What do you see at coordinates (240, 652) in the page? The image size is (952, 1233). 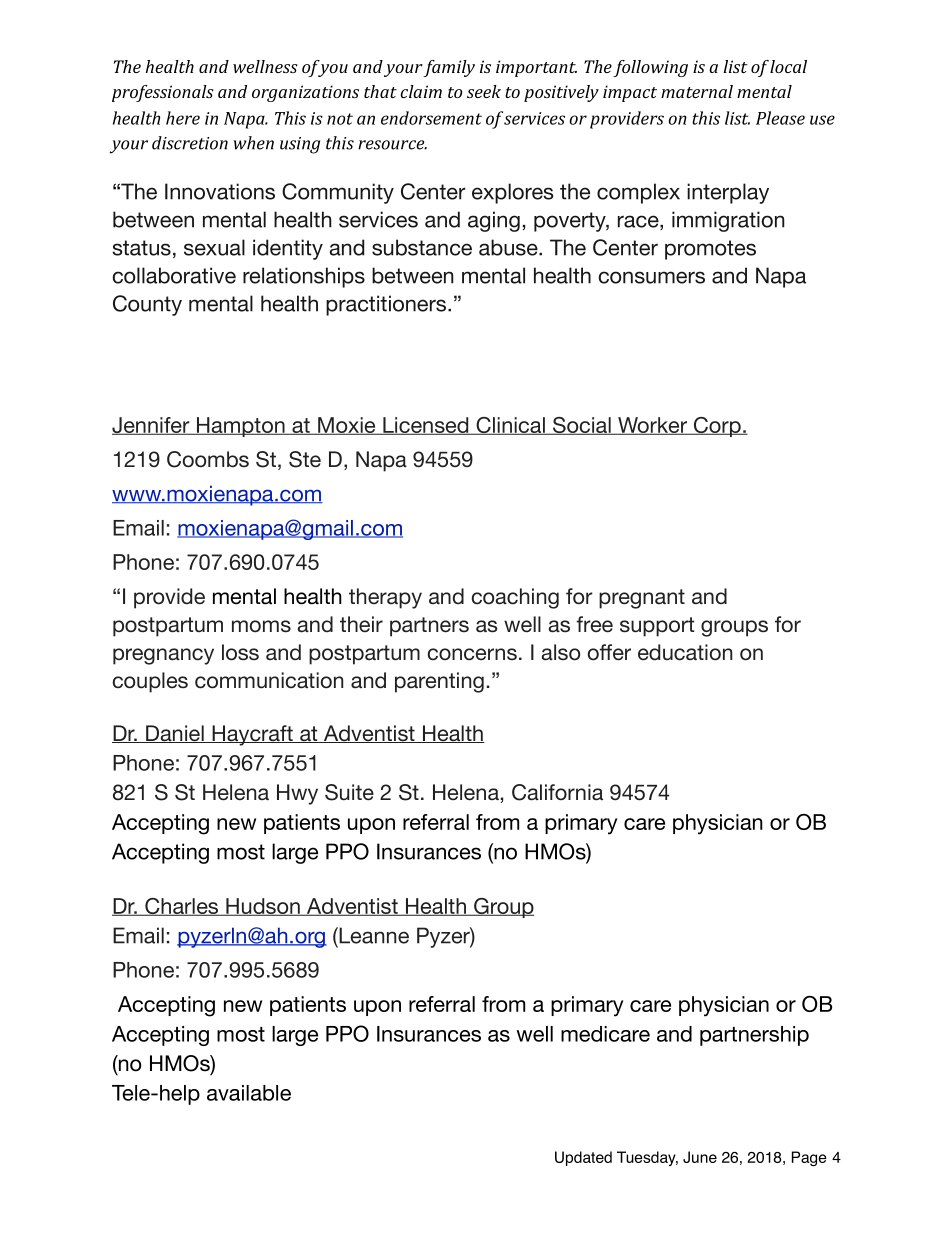 I see `loss` at bounding box center [240, 652].
